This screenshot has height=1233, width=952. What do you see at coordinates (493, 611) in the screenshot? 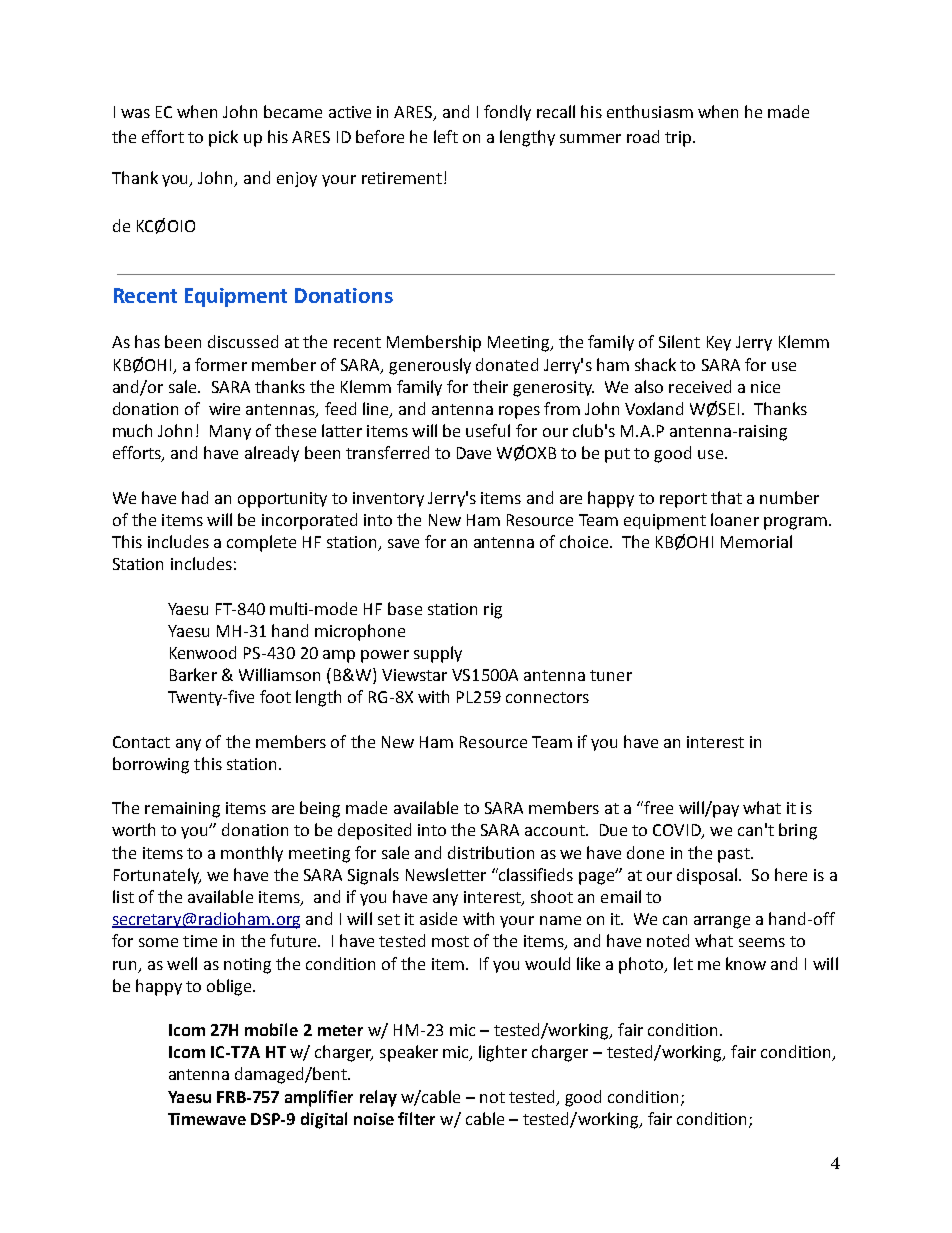
I see `rig` at bounding box center [493, 611].
